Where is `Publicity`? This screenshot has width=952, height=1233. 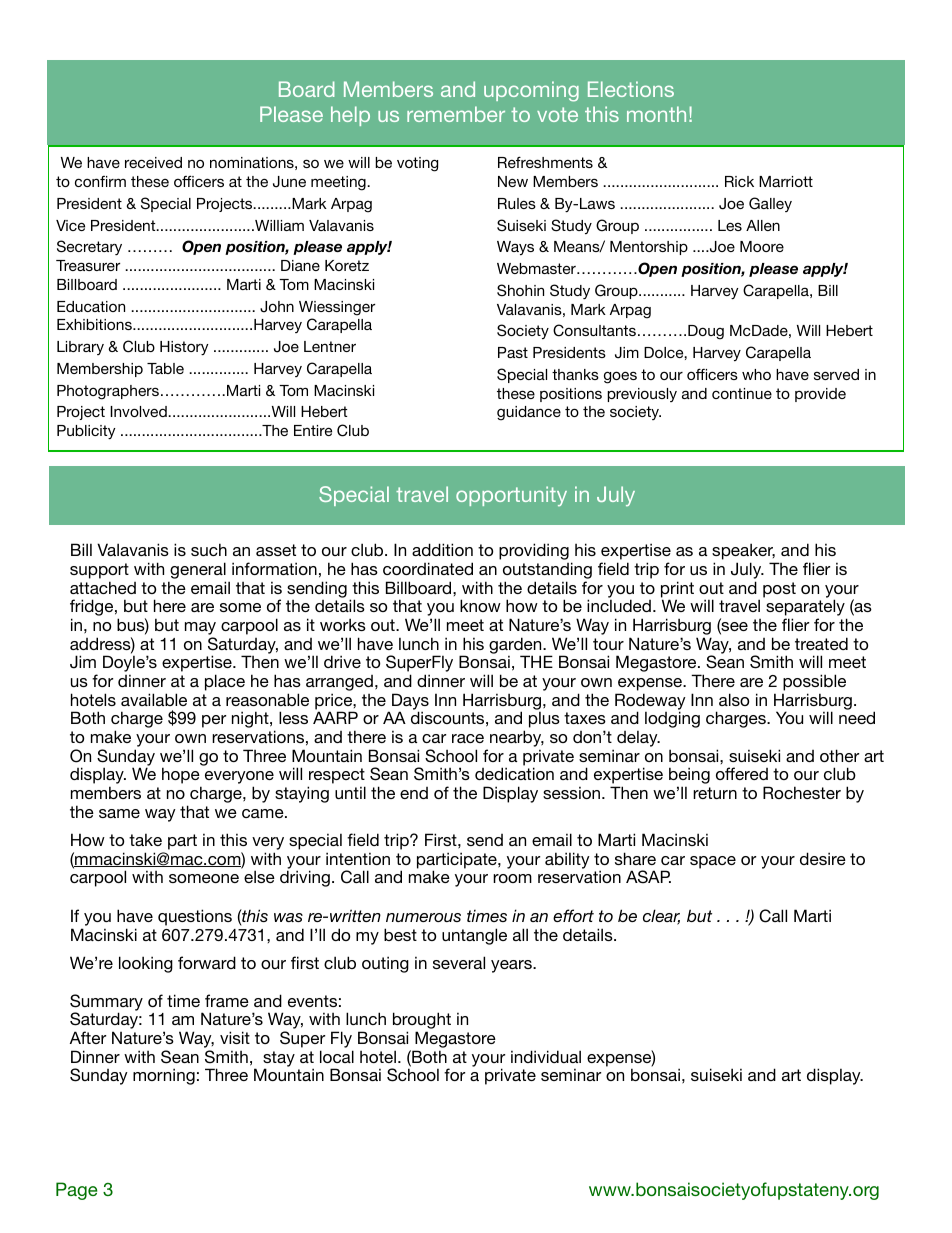
Publicity is located at coordinates (86, 432).
